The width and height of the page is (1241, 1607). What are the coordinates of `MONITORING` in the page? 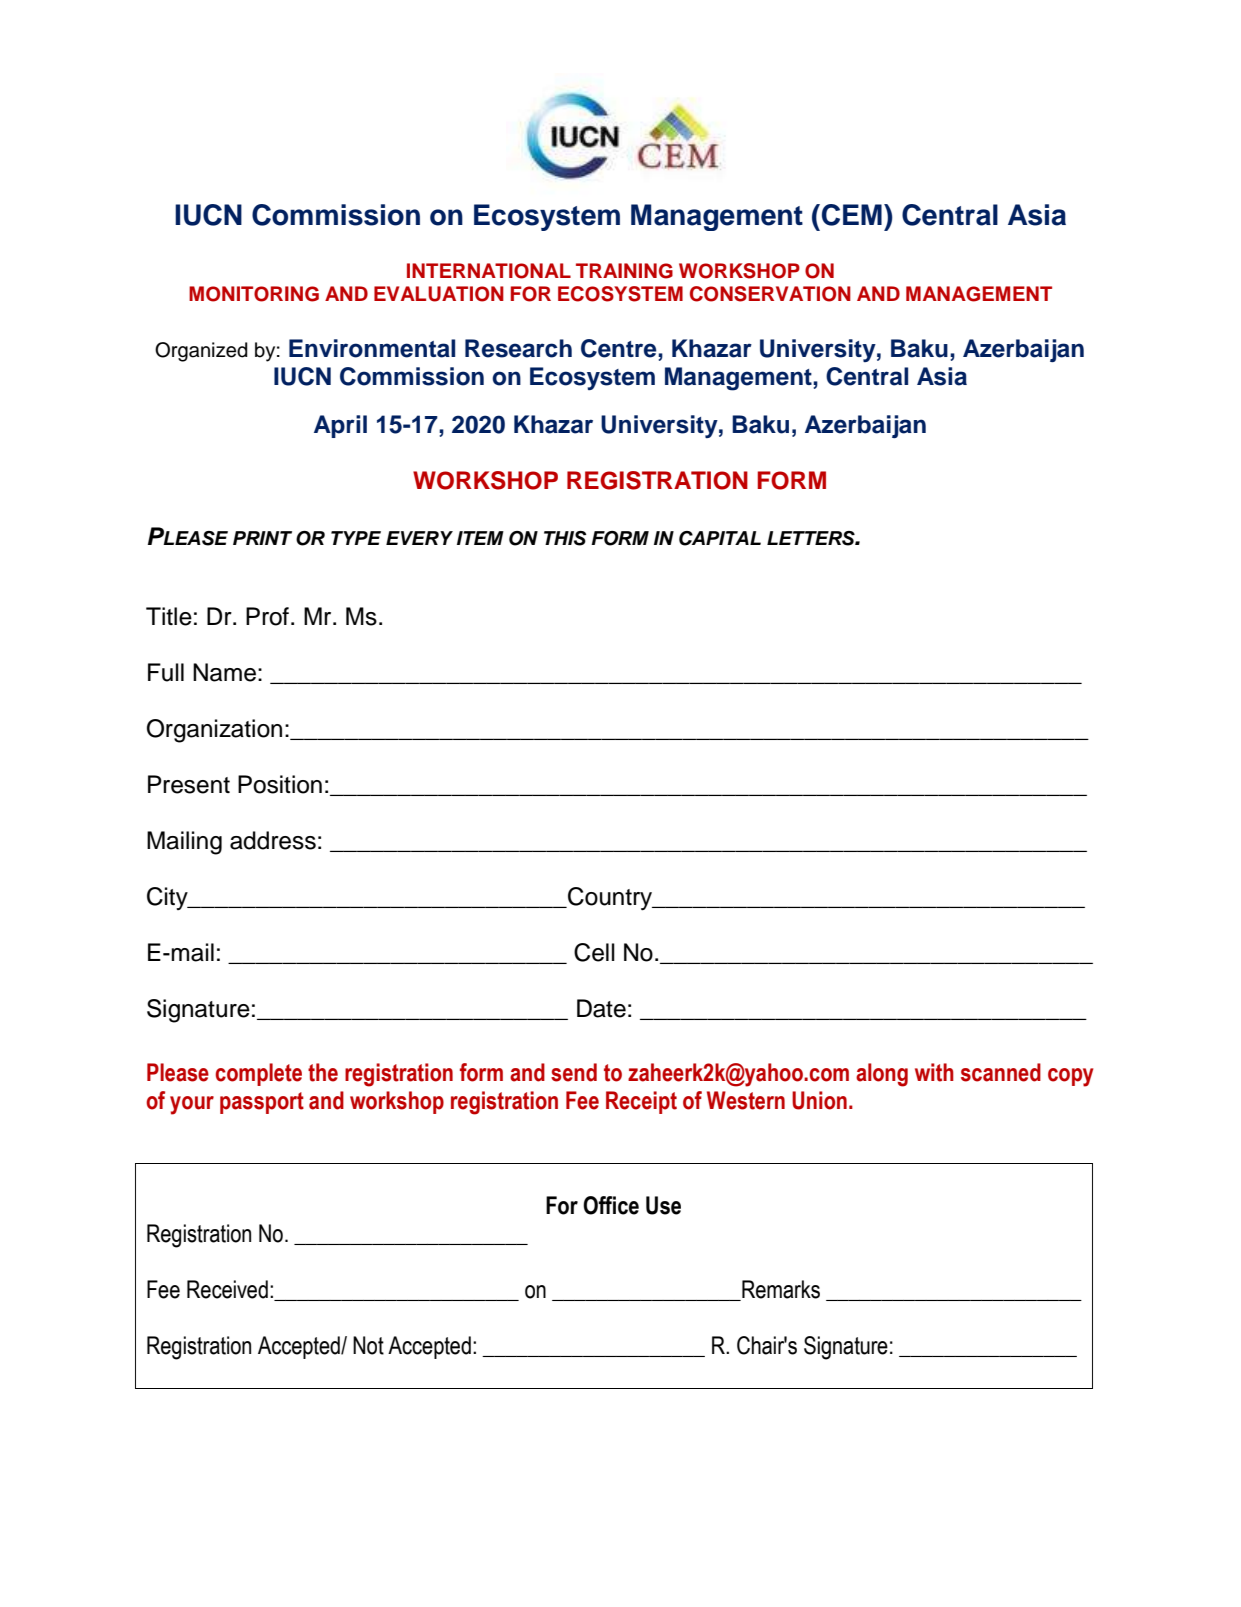 It's located at (254, 294).
